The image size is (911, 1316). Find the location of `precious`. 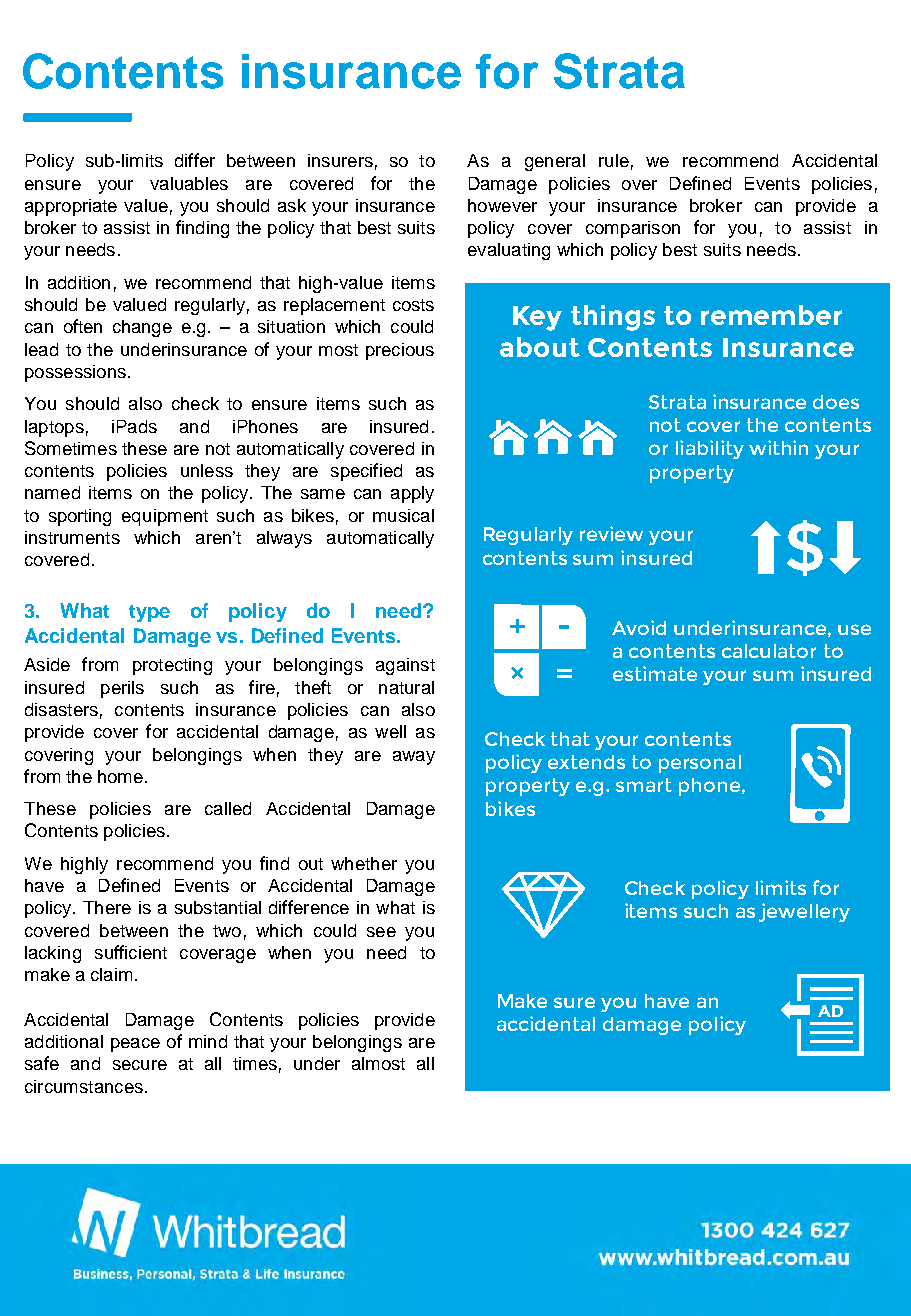

precious is located at coordinates (400, 351).
